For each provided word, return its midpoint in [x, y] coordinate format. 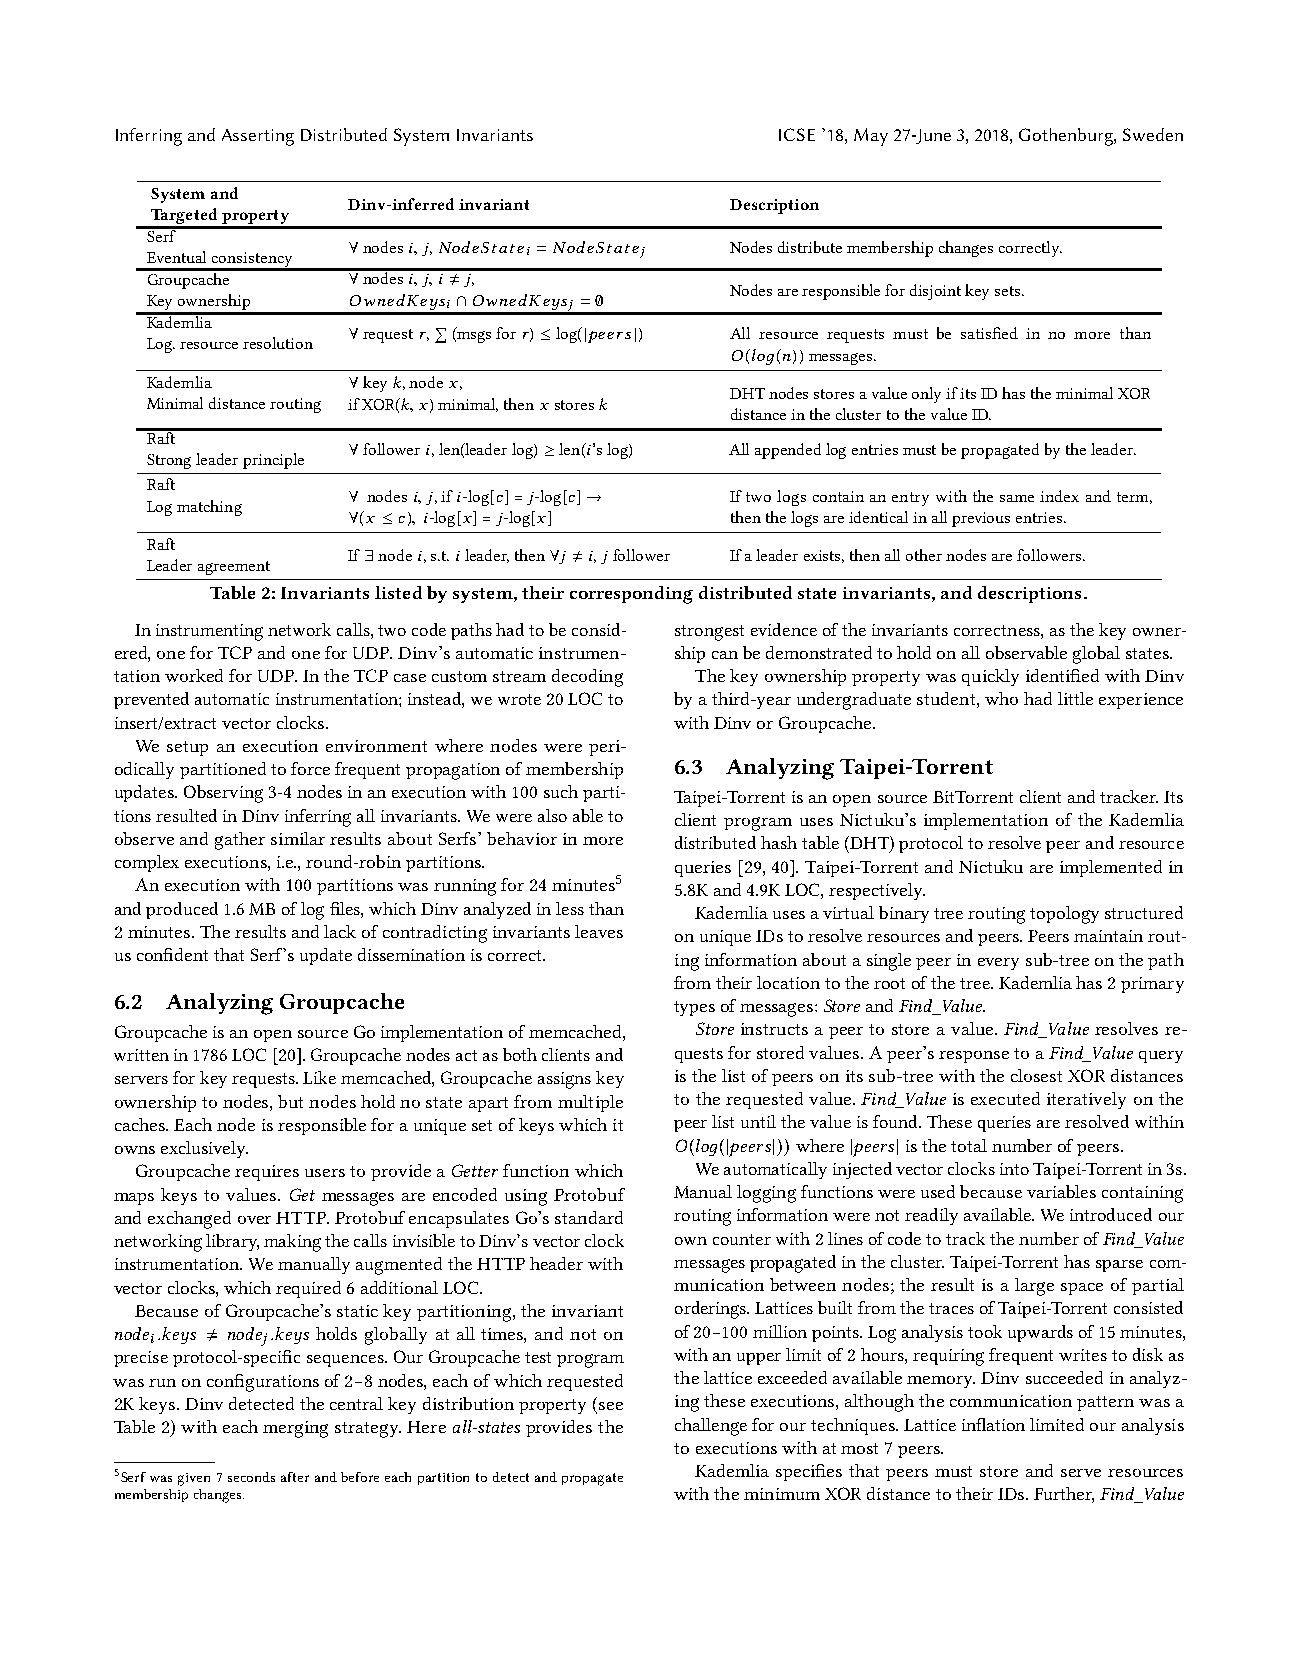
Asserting [258, 137]
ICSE [797, 134]
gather [240, 841]
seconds [251, 1477]
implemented [1111, 868]
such [561, 791]
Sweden [1153, 134]
